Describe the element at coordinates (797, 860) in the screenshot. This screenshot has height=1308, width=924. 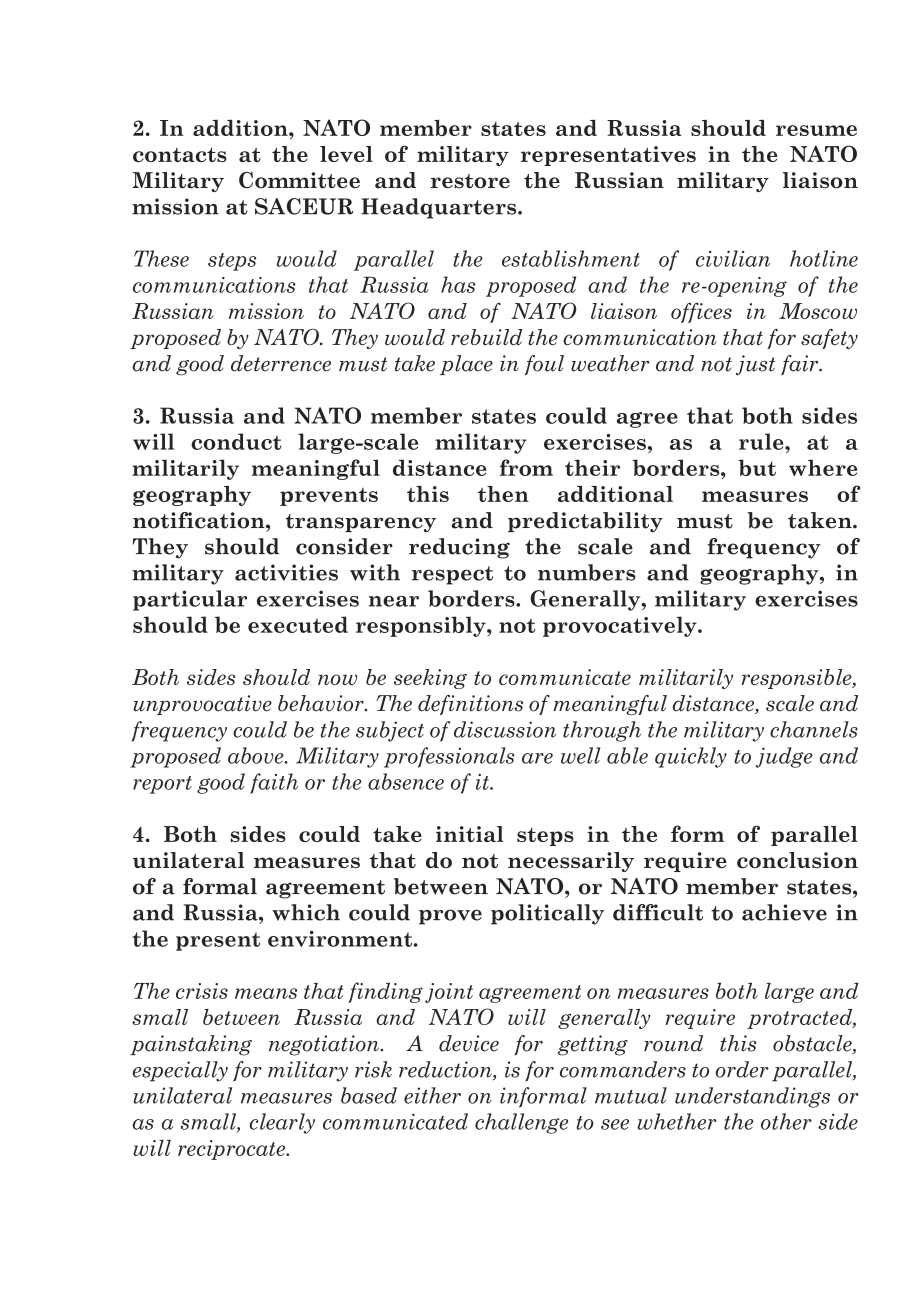
I see `conclusion` at that location.
